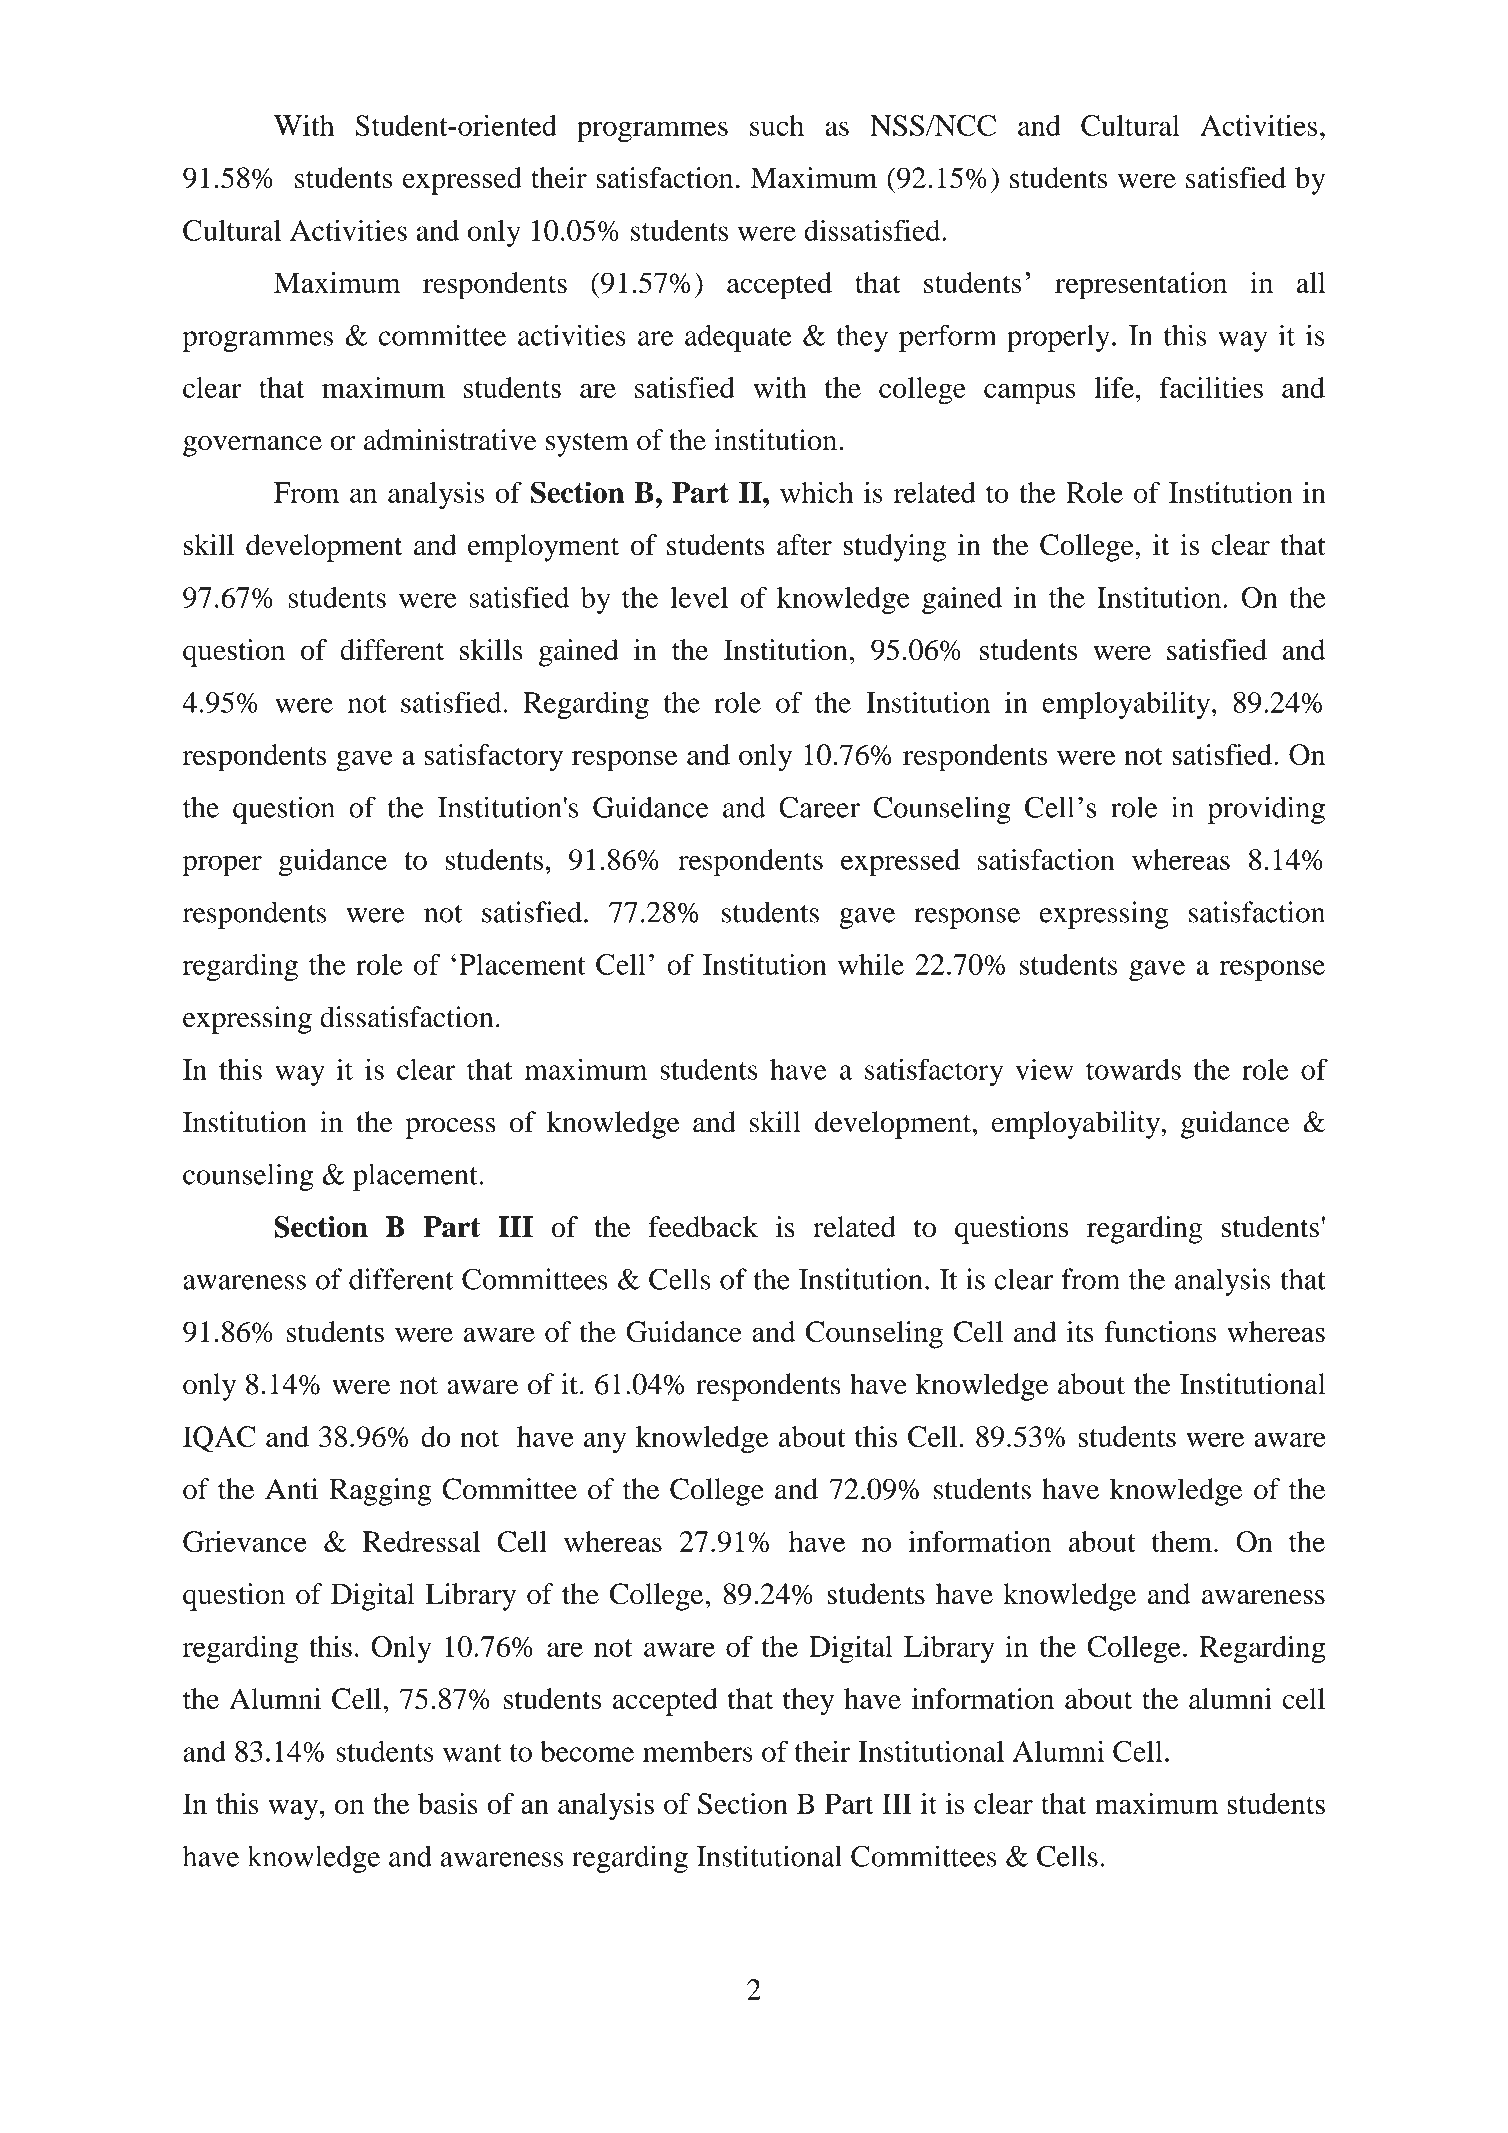 Image resolution: width=1508 pixels, height=2133 pixels. I want to click on members, so click(698, 1751).
